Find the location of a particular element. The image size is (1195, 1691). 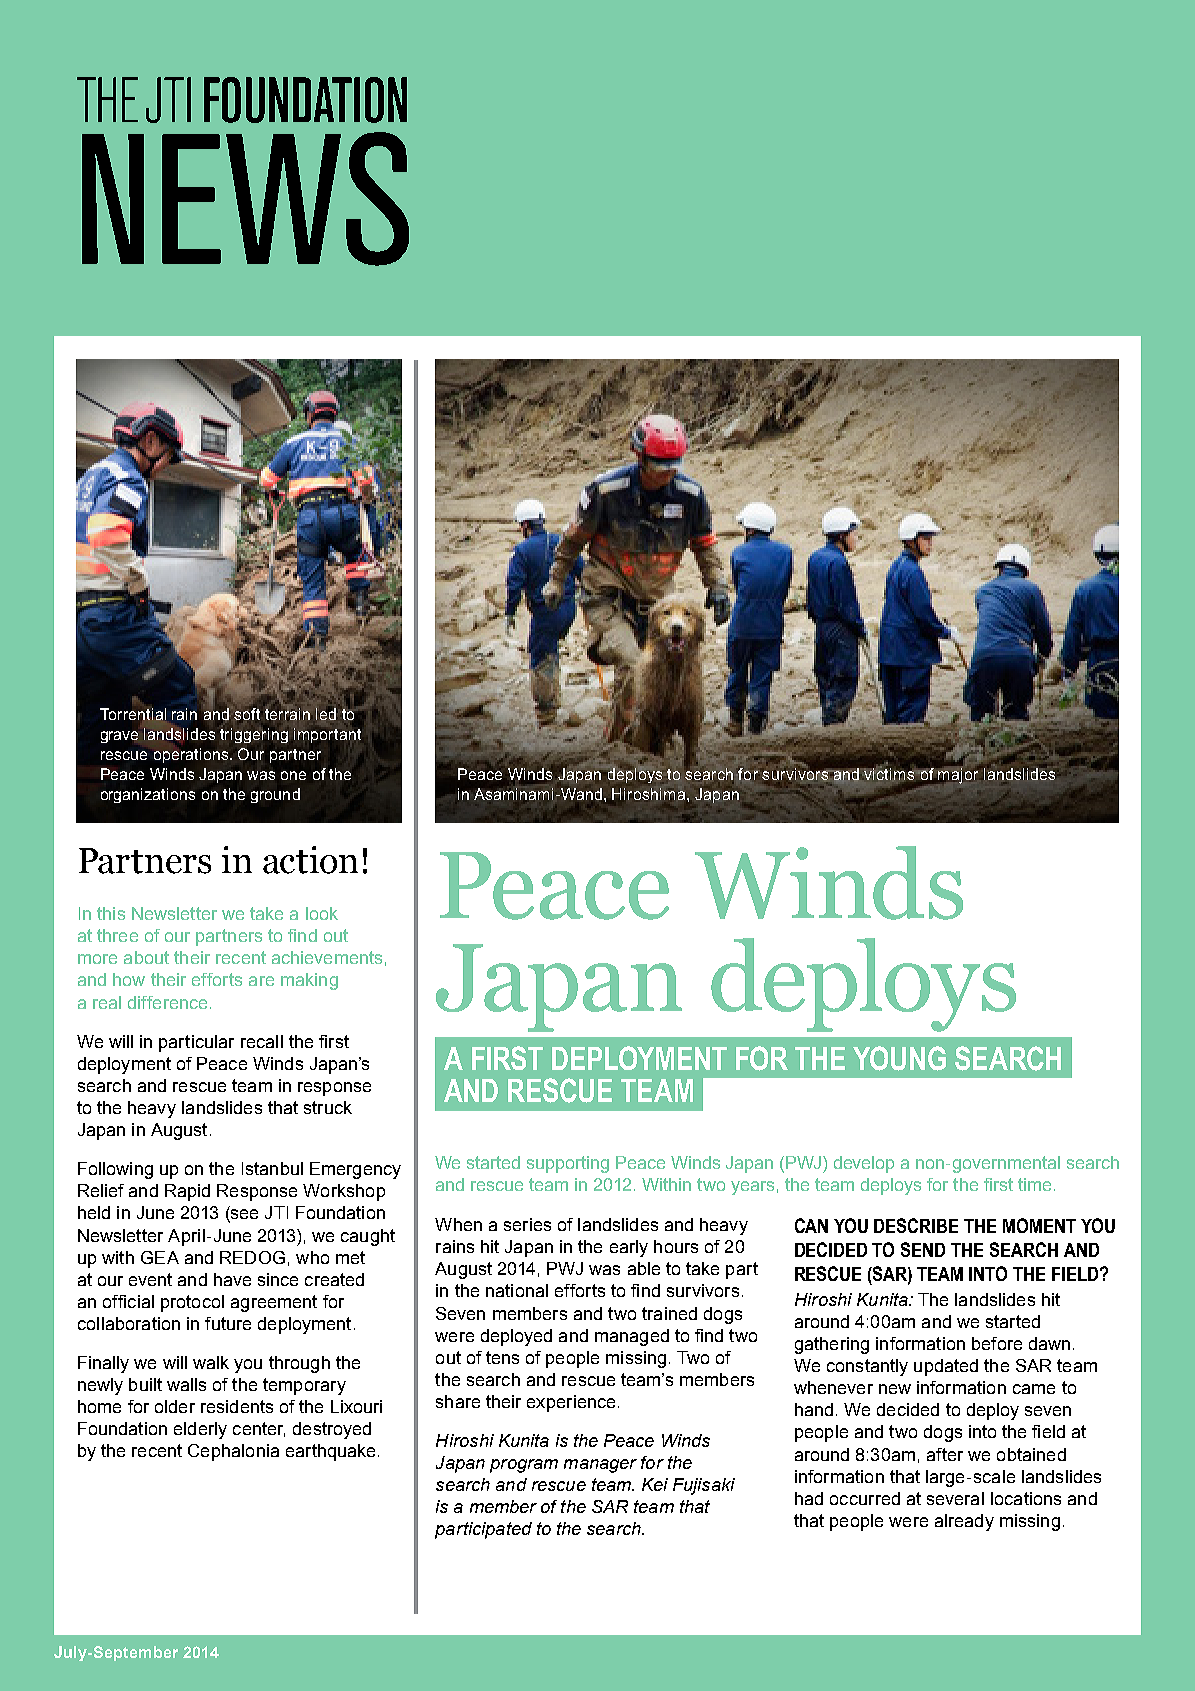

protocol is located at coordinates (192, 1303).
